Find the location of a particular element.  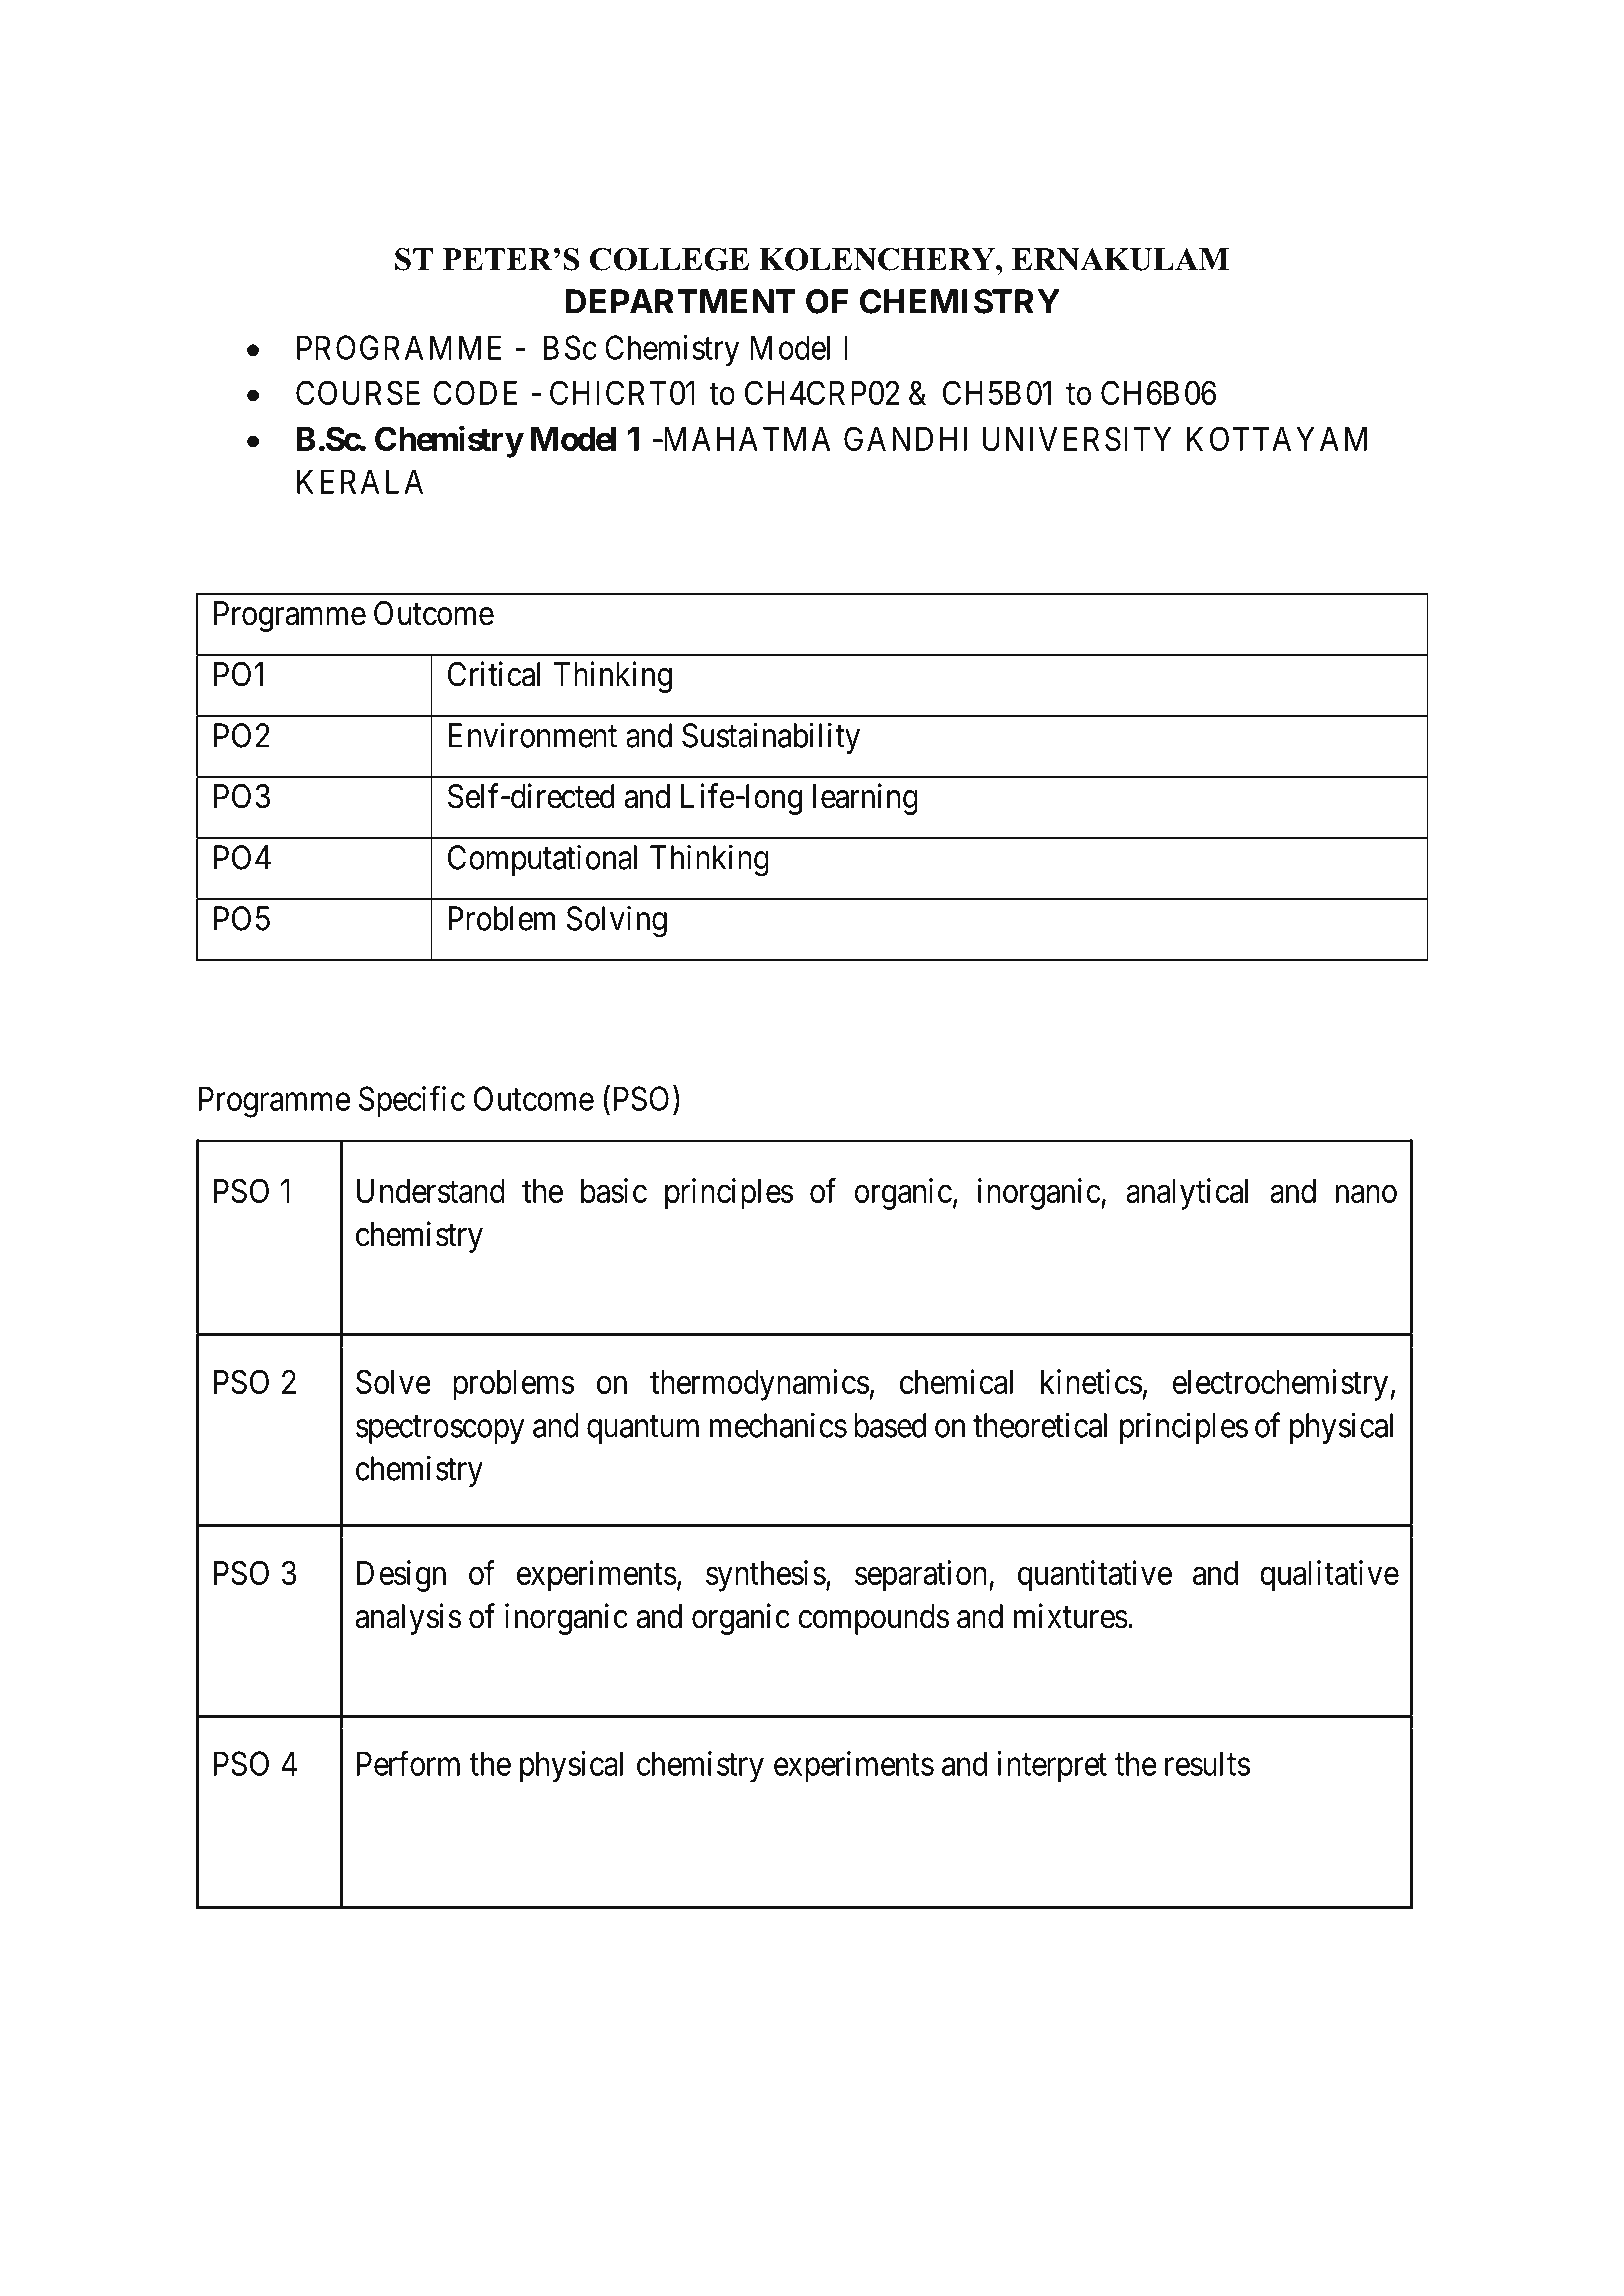

interpret is located at coordinates (1052, 1766).
